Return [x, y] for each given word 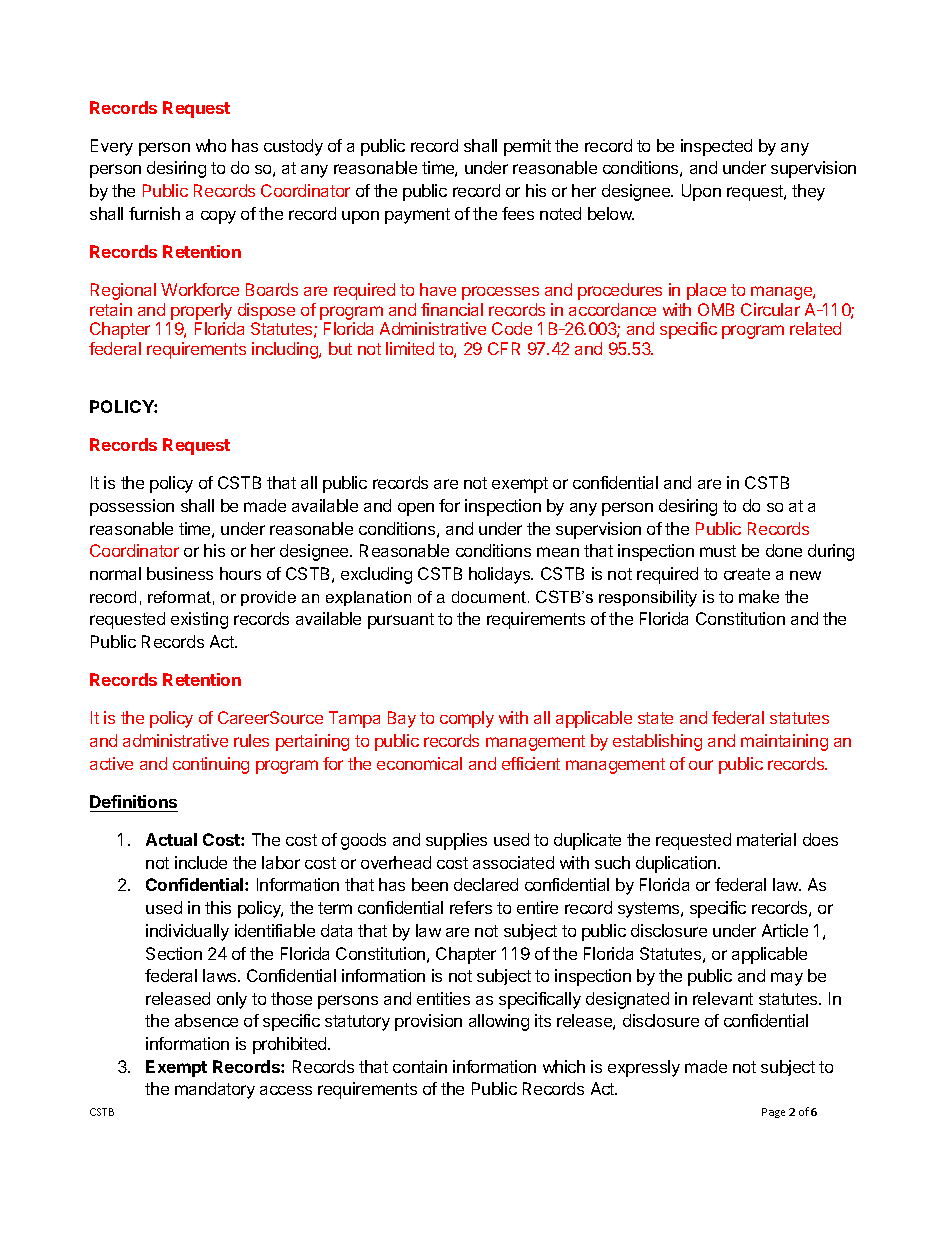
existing [199, 620]
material [766, 839]
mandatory [215, 1090]
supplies [456, 841]
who [211, 145]
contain [420, 1066]
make [759, 596]
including [286, 350]
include [201, 862]
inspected [716, 147]
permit [527, 147]
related [815, 328]
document [490, 597]
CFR [504, 348]
